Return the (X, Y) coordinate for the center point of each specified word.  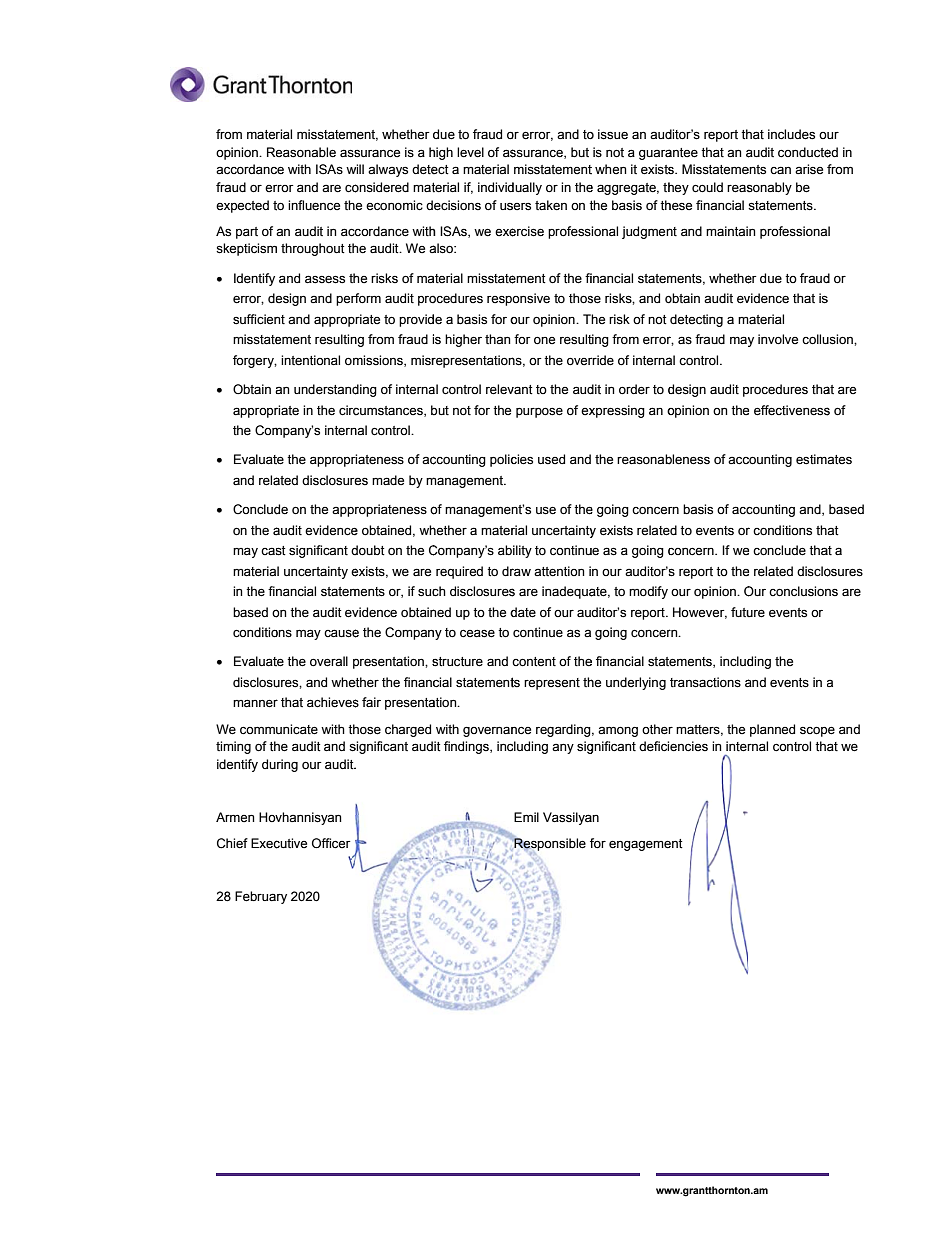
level (470, 152)
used (551, 459)
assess (325, 279)
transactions (705, 682)
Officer (331, 843)
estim (812, 459)
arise (809, 169)
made (388, 480)
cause (341, 633)
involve (778, 339)
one (544, 340)
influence (314, 205)
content (534, 662)
